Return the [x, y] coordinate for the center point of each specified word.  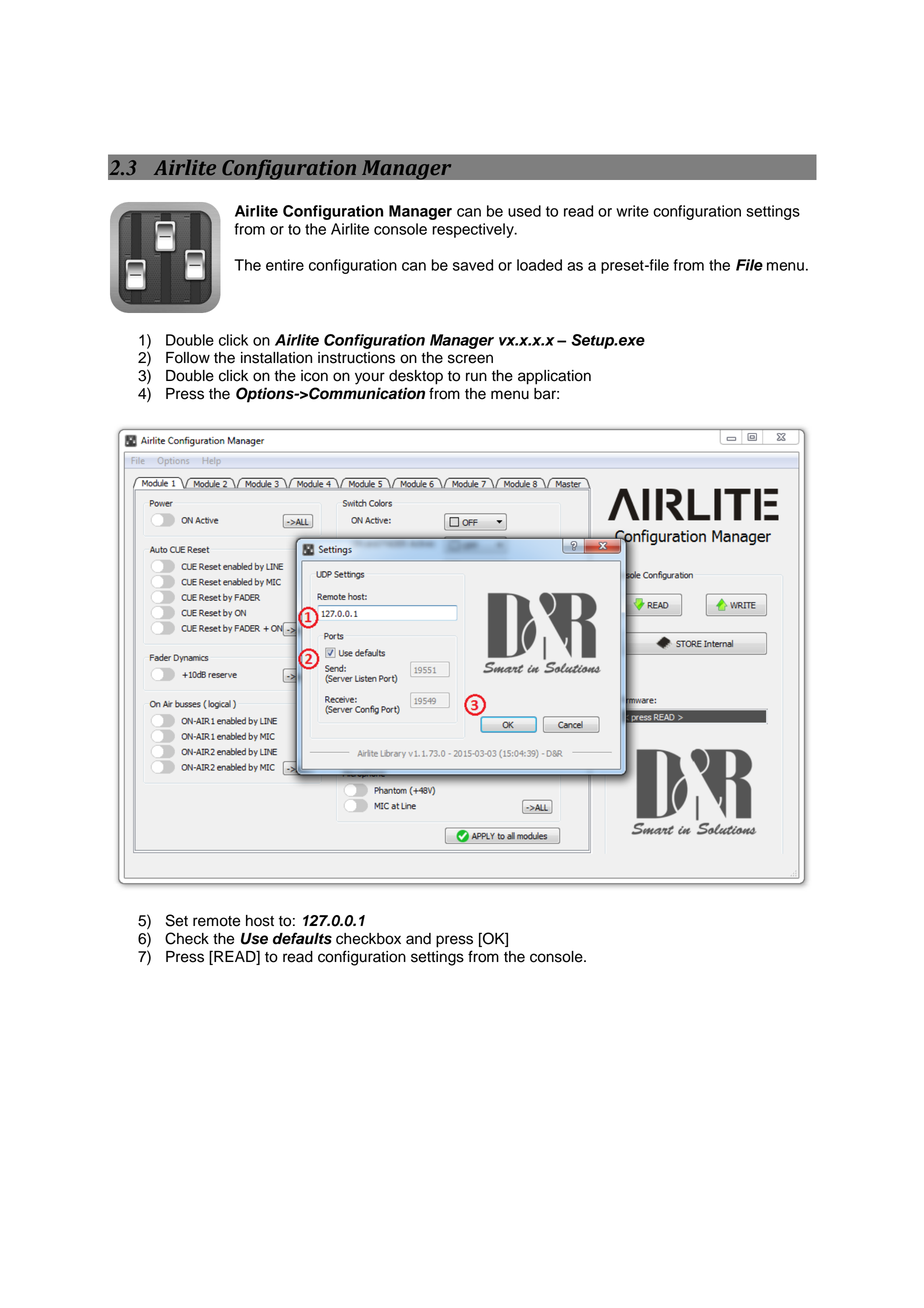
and [418, 939]
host [260, 921]
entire [285, 265]
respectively [474, 230]
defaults [302, 938]
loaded [539, 265]
